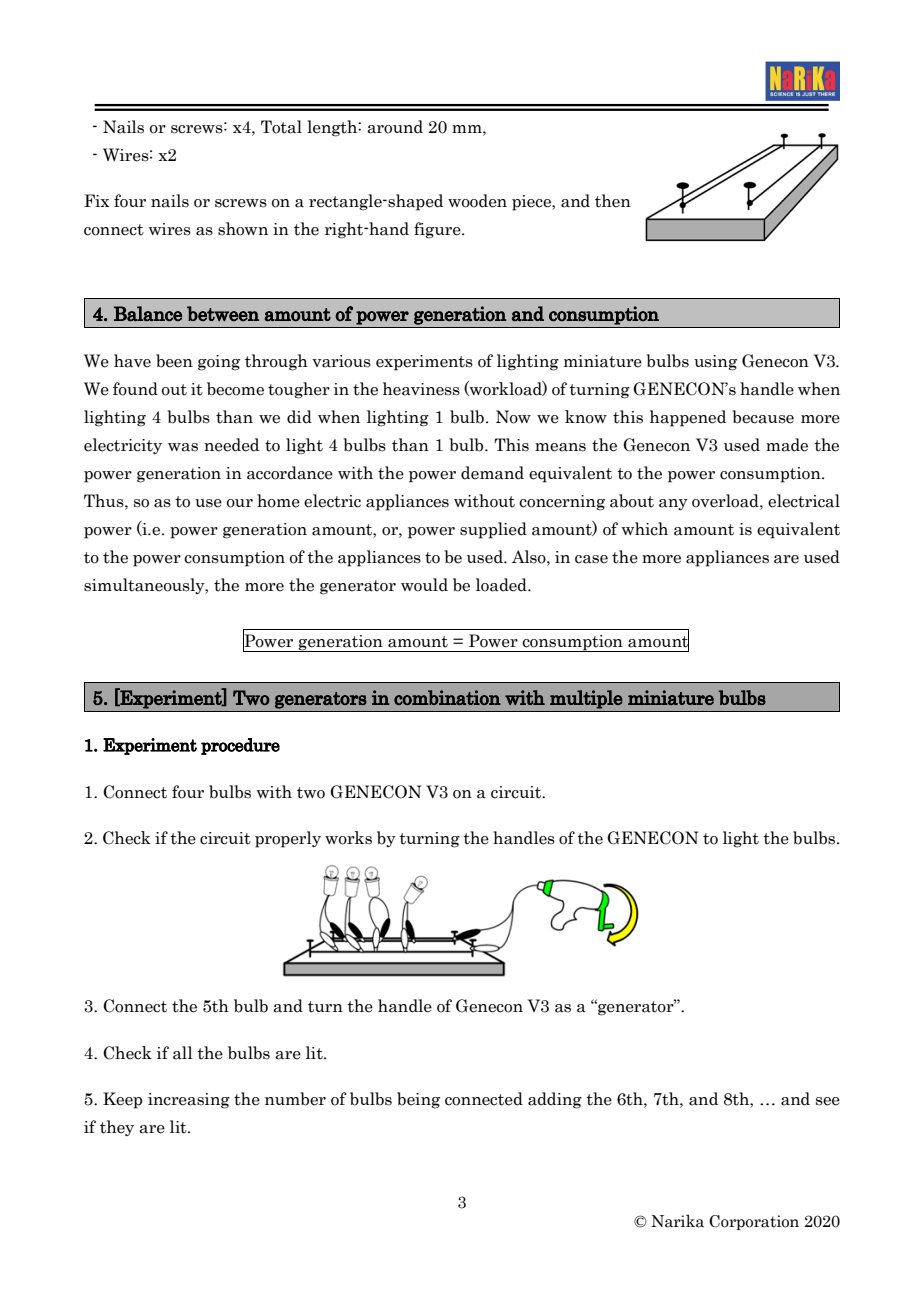 The height and width of the document is (1308, 924). What do you see at coordinates (447, 697) in the document?
I see `combination` at bounding box center [447, 697].
